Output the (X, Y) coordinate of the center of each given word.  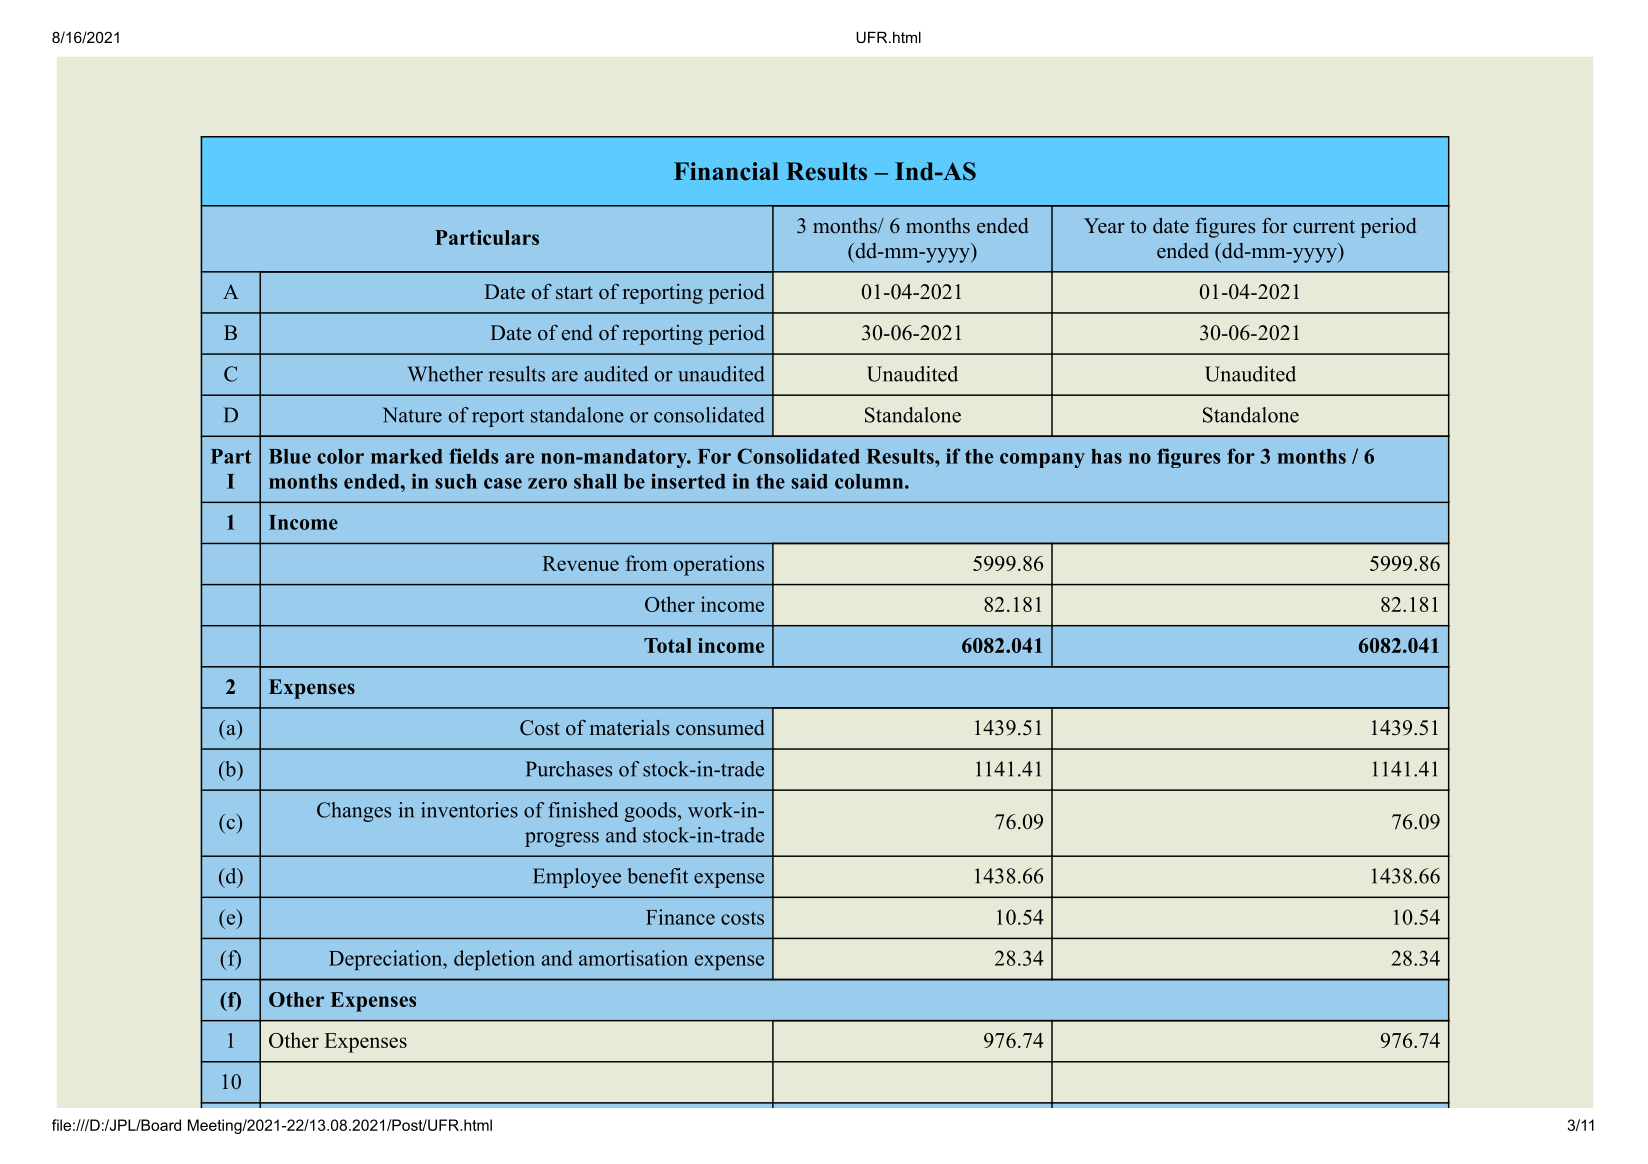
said (809, 481)
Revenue (580, 563)
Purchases (569, 769)
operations (719, 565)
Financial (726, 171)
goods (650, 812)
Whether (445, 374)
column (869, 481)
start (574, 293)
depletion (494, 960)
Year (1104, 226)
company (1042, 460)
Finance (680, 917)
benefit (657, 876)
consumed (720, 728)
